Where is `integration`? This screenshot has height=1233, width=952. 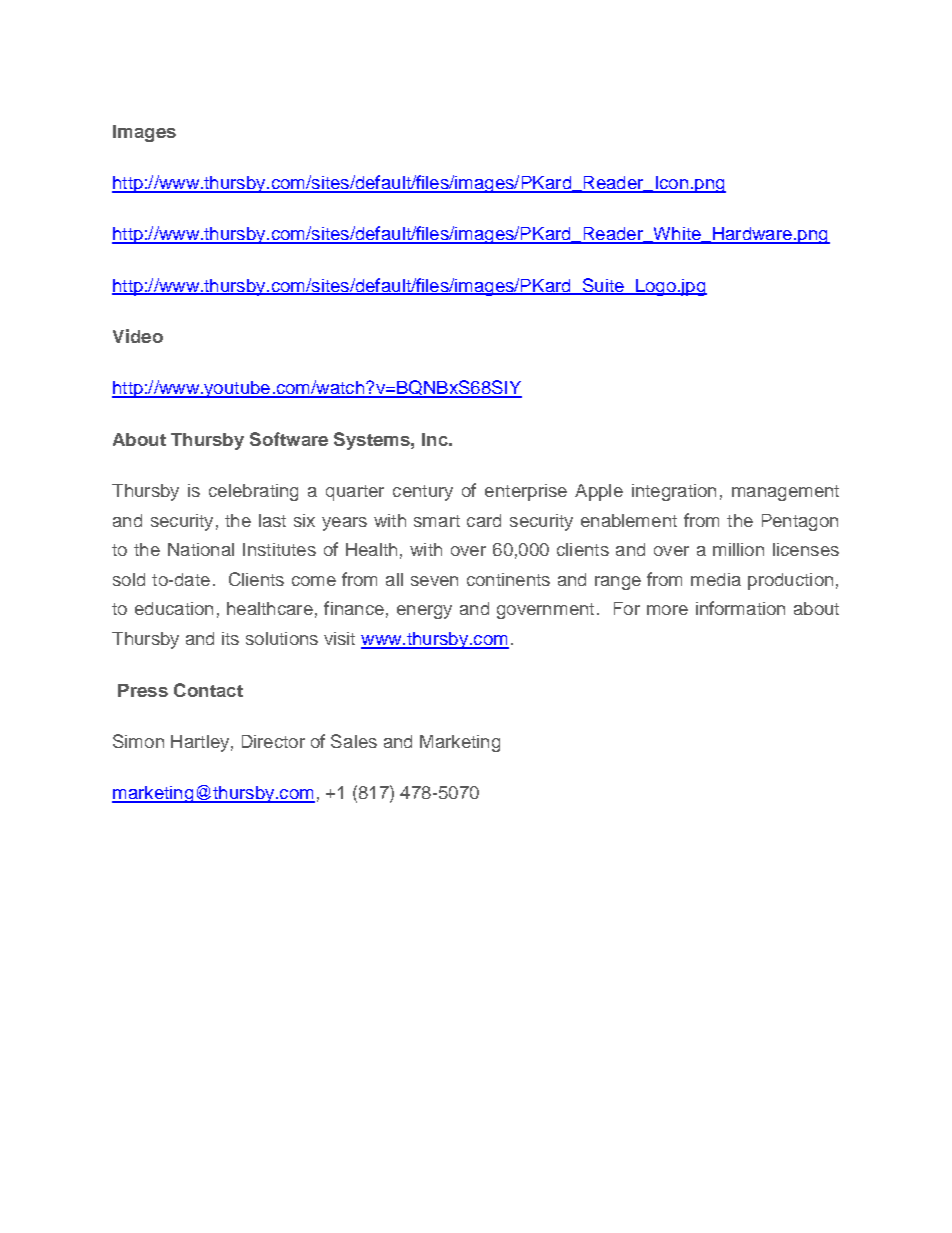 integration is located at coordinates (674, 492).
